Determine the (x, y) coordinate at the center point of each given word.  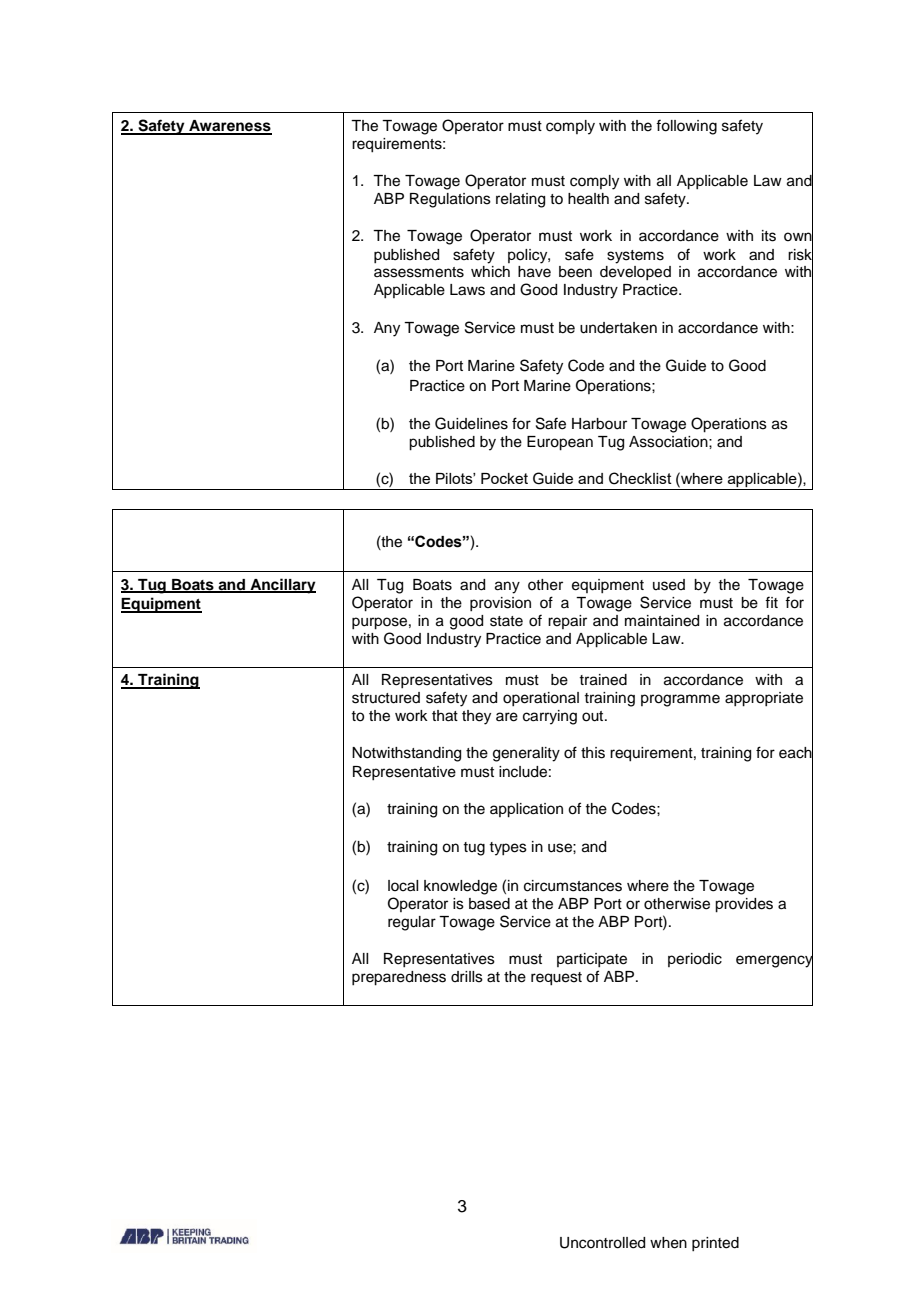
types (508, 849)
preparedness (399, 978)
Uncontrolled (602, 1243)
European (560, 443)
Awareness (229, 127)
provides (744, 905)
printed (715, 1244)
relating (520, 200)
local (403, 886)
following (686, 127)
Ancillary (282, 586)
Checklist (640, 478)
